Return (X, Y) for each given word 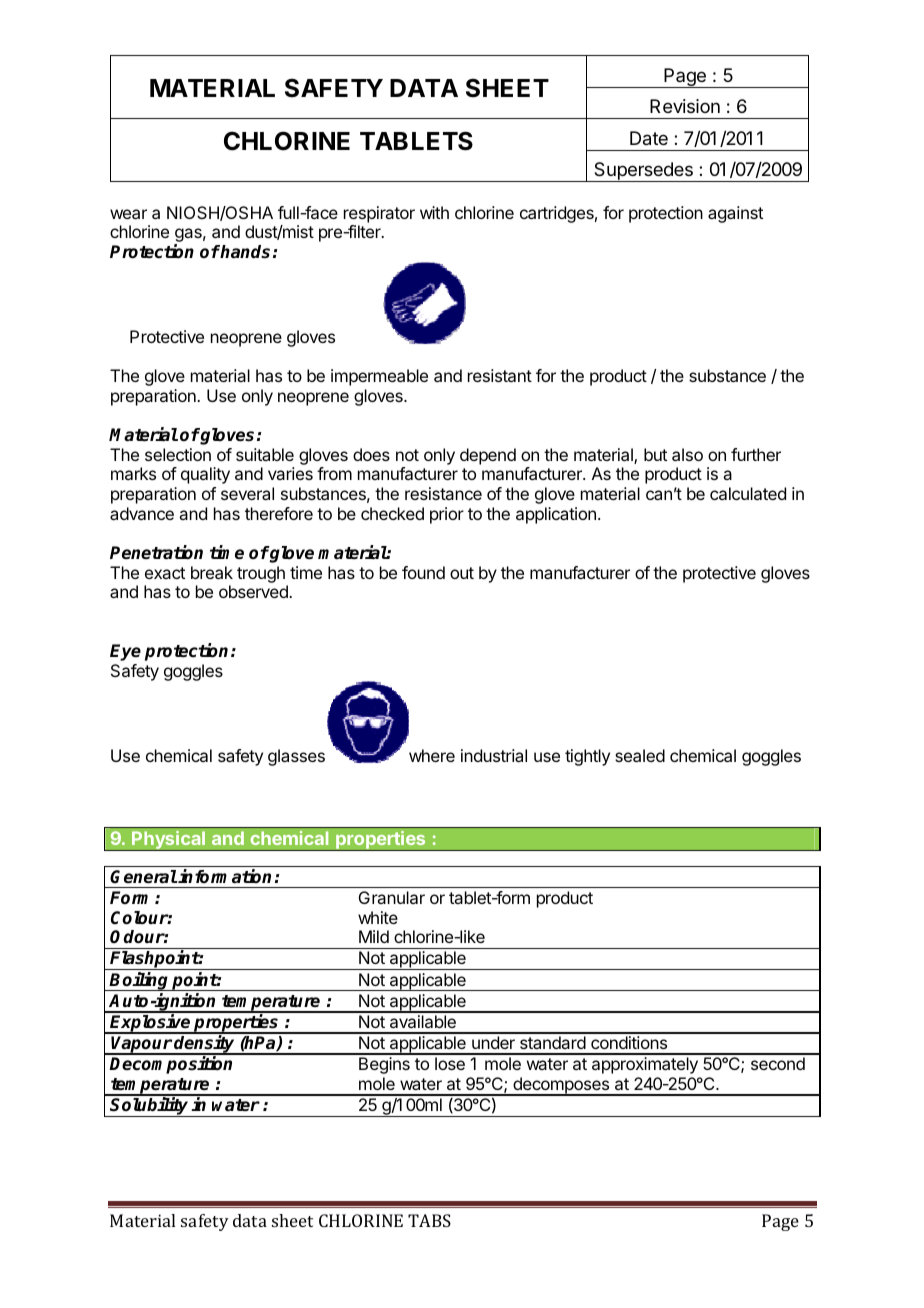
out (462, 573)
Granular (392, 897)
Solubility (150, 1107)
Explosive (151, 1024)
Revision (685, 106)
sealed (640, 755)
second (778, 1063)
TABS (429, 1220)
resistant (500, 375)
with (434, 212)
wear (128, 214)
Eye (125, 652)
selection (178, 454)
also (687, 454)
